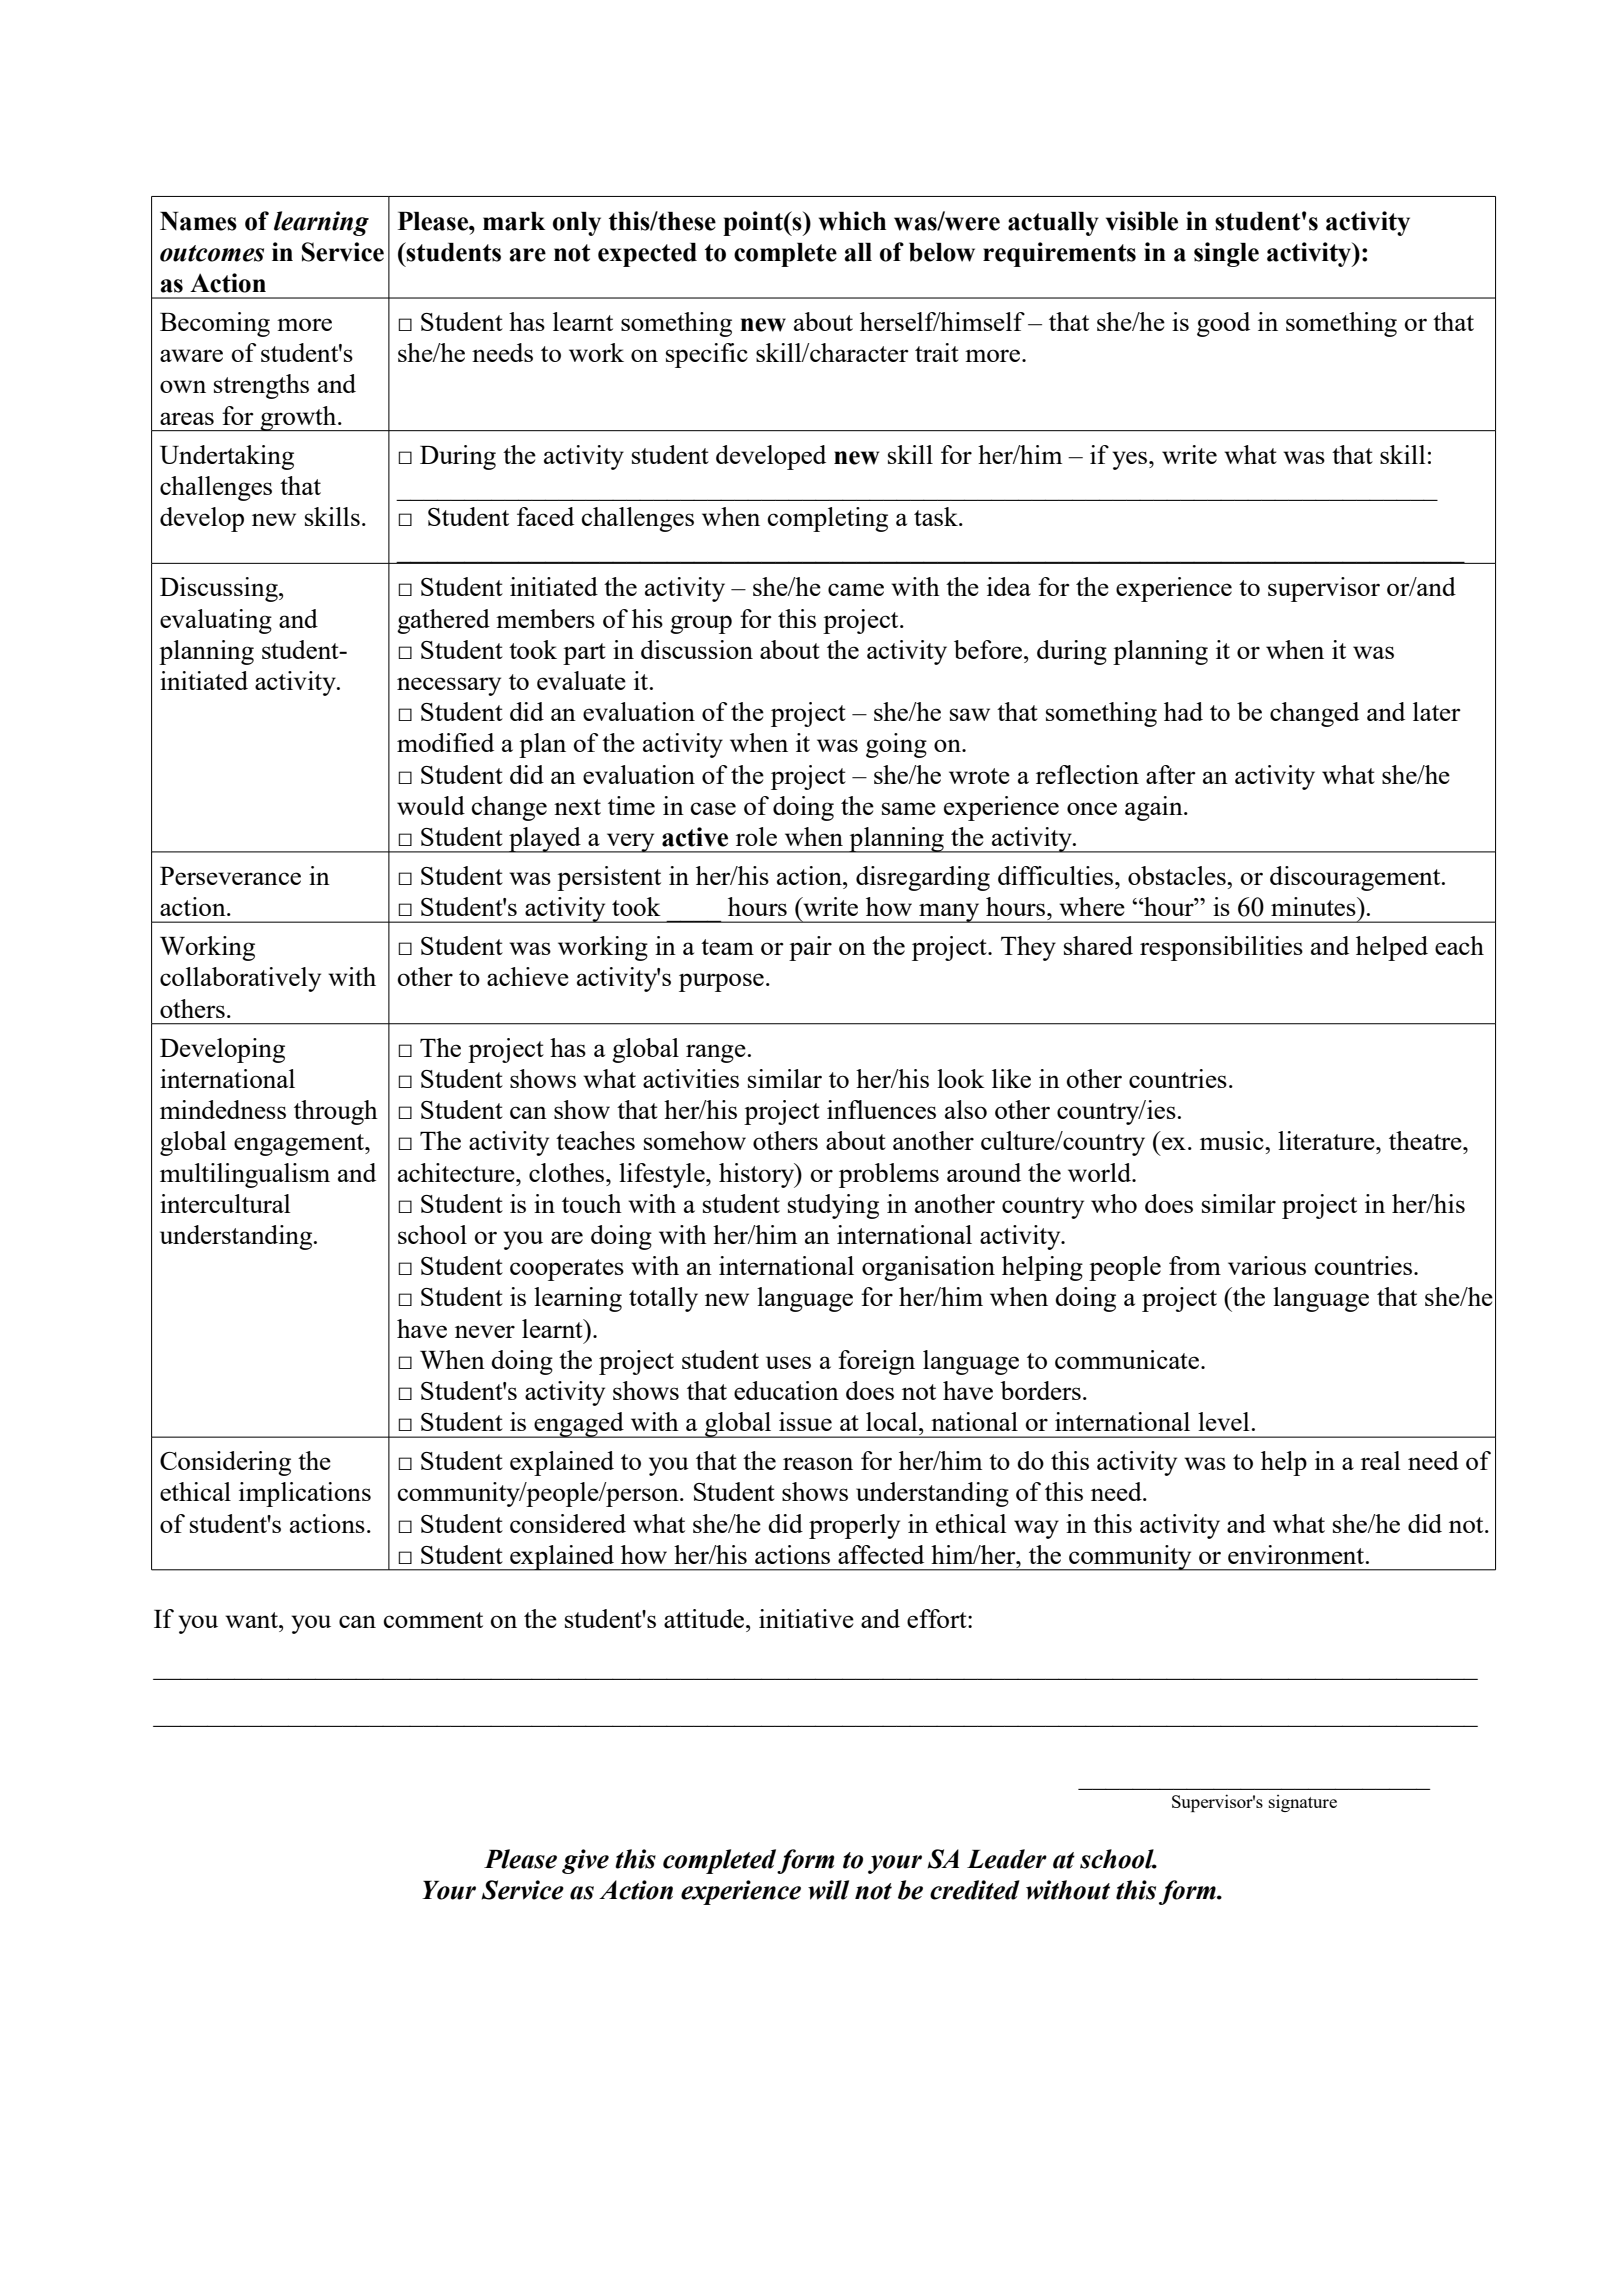  I want to click on various, so click(1267, 1265).
